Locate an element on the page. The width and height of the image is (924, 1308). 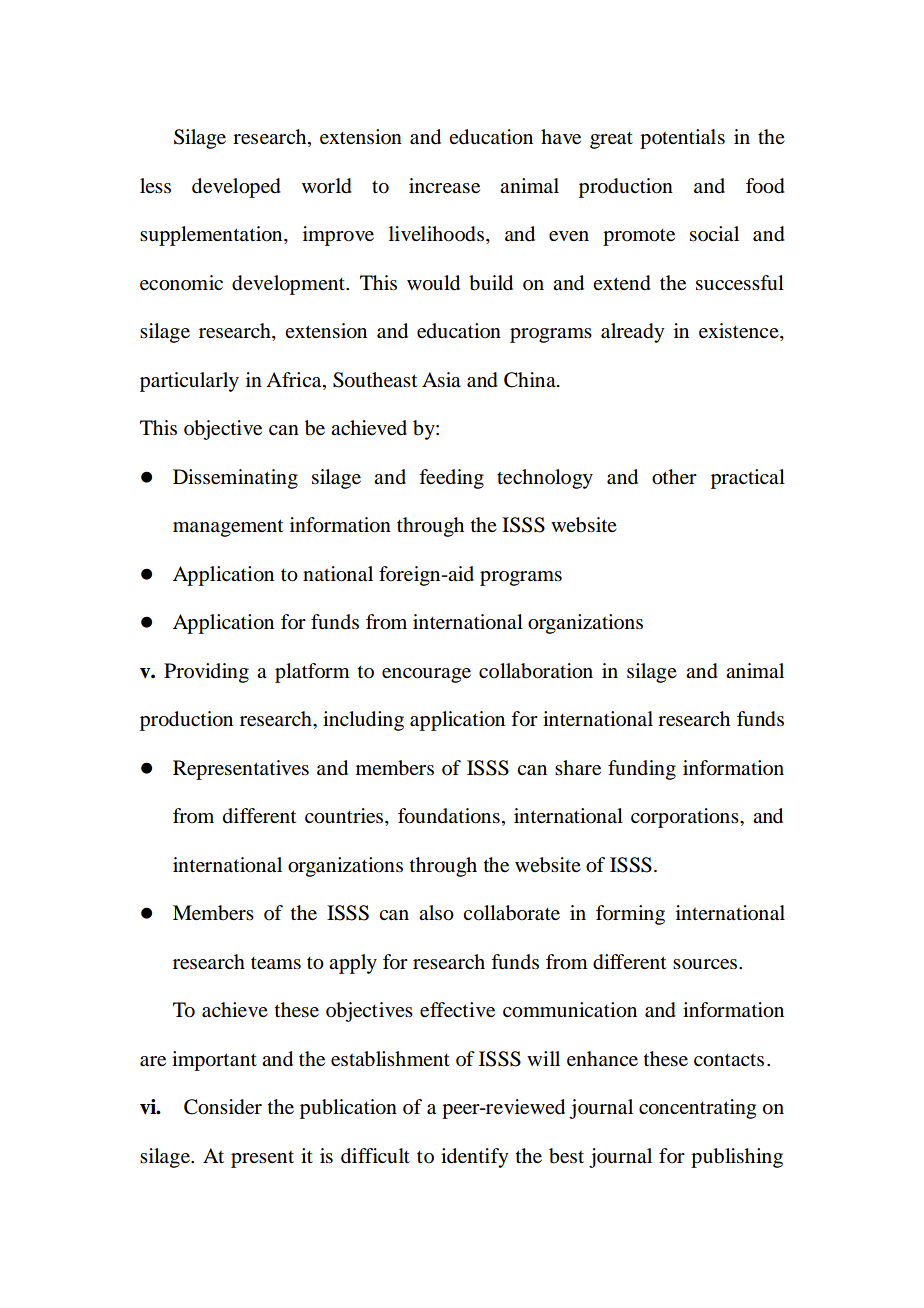
Providing is located at coordinates (206, 673).
